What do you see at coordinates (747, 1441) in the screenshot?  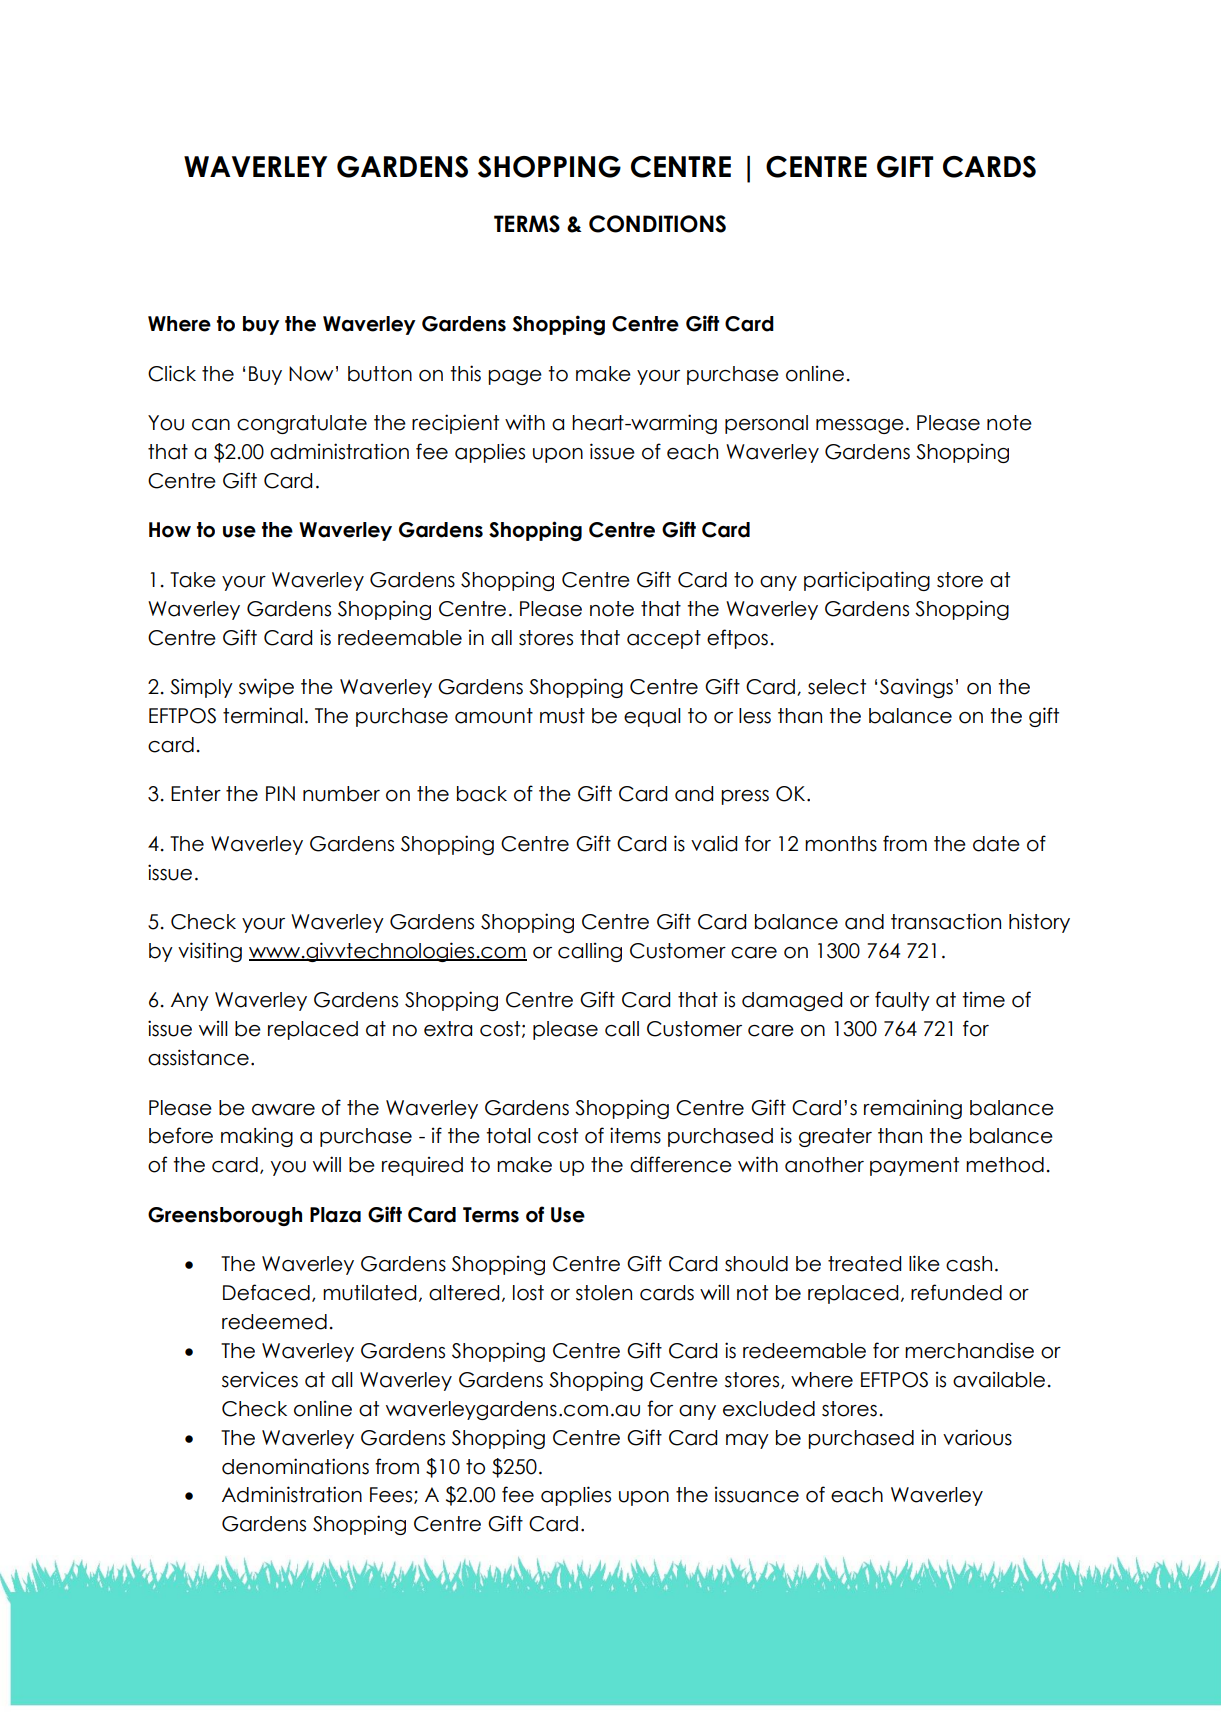 I see `may` at bounding box center [747, 1441].
